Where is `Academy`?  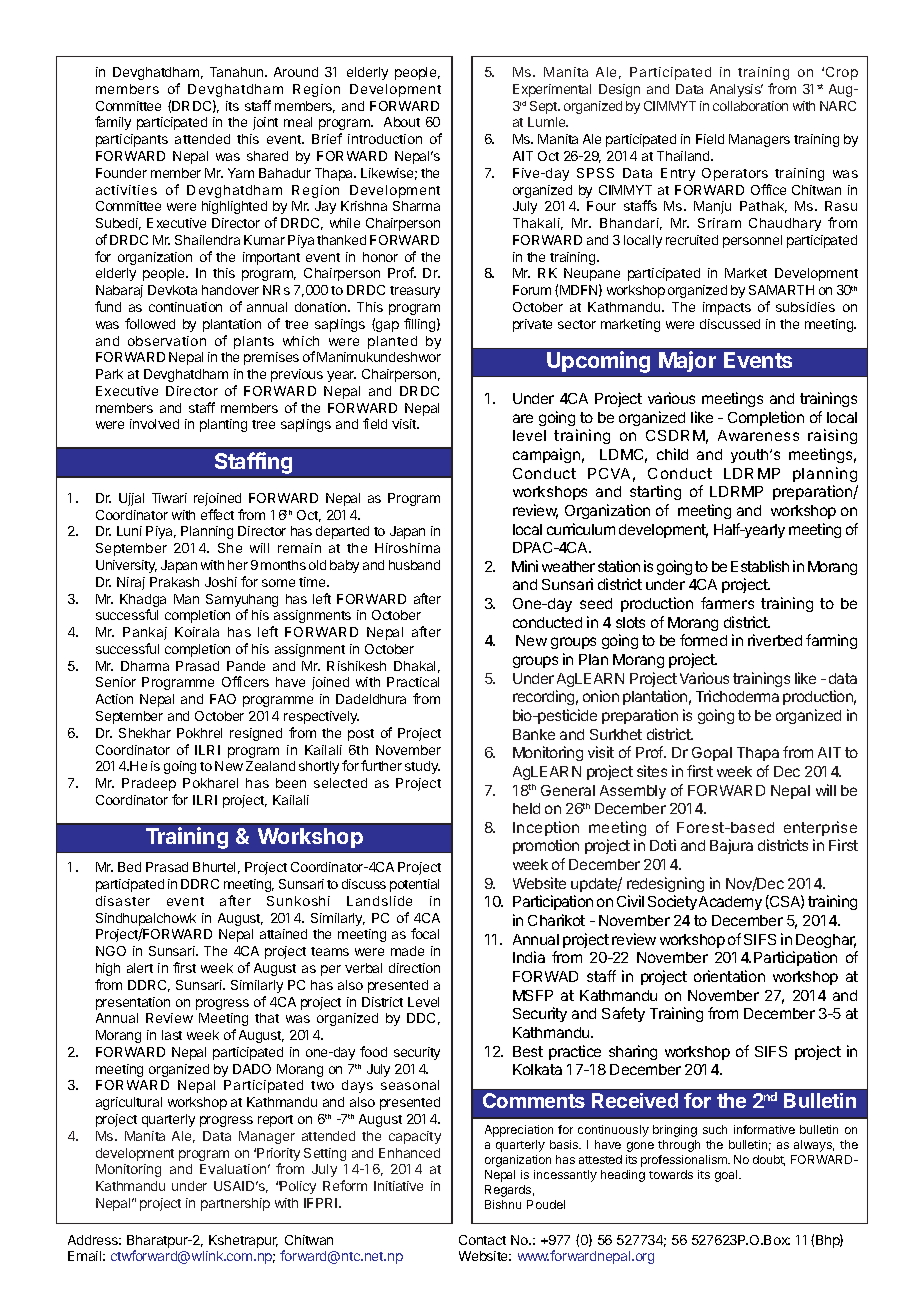
Academy is located at coordinates (730, 903).
